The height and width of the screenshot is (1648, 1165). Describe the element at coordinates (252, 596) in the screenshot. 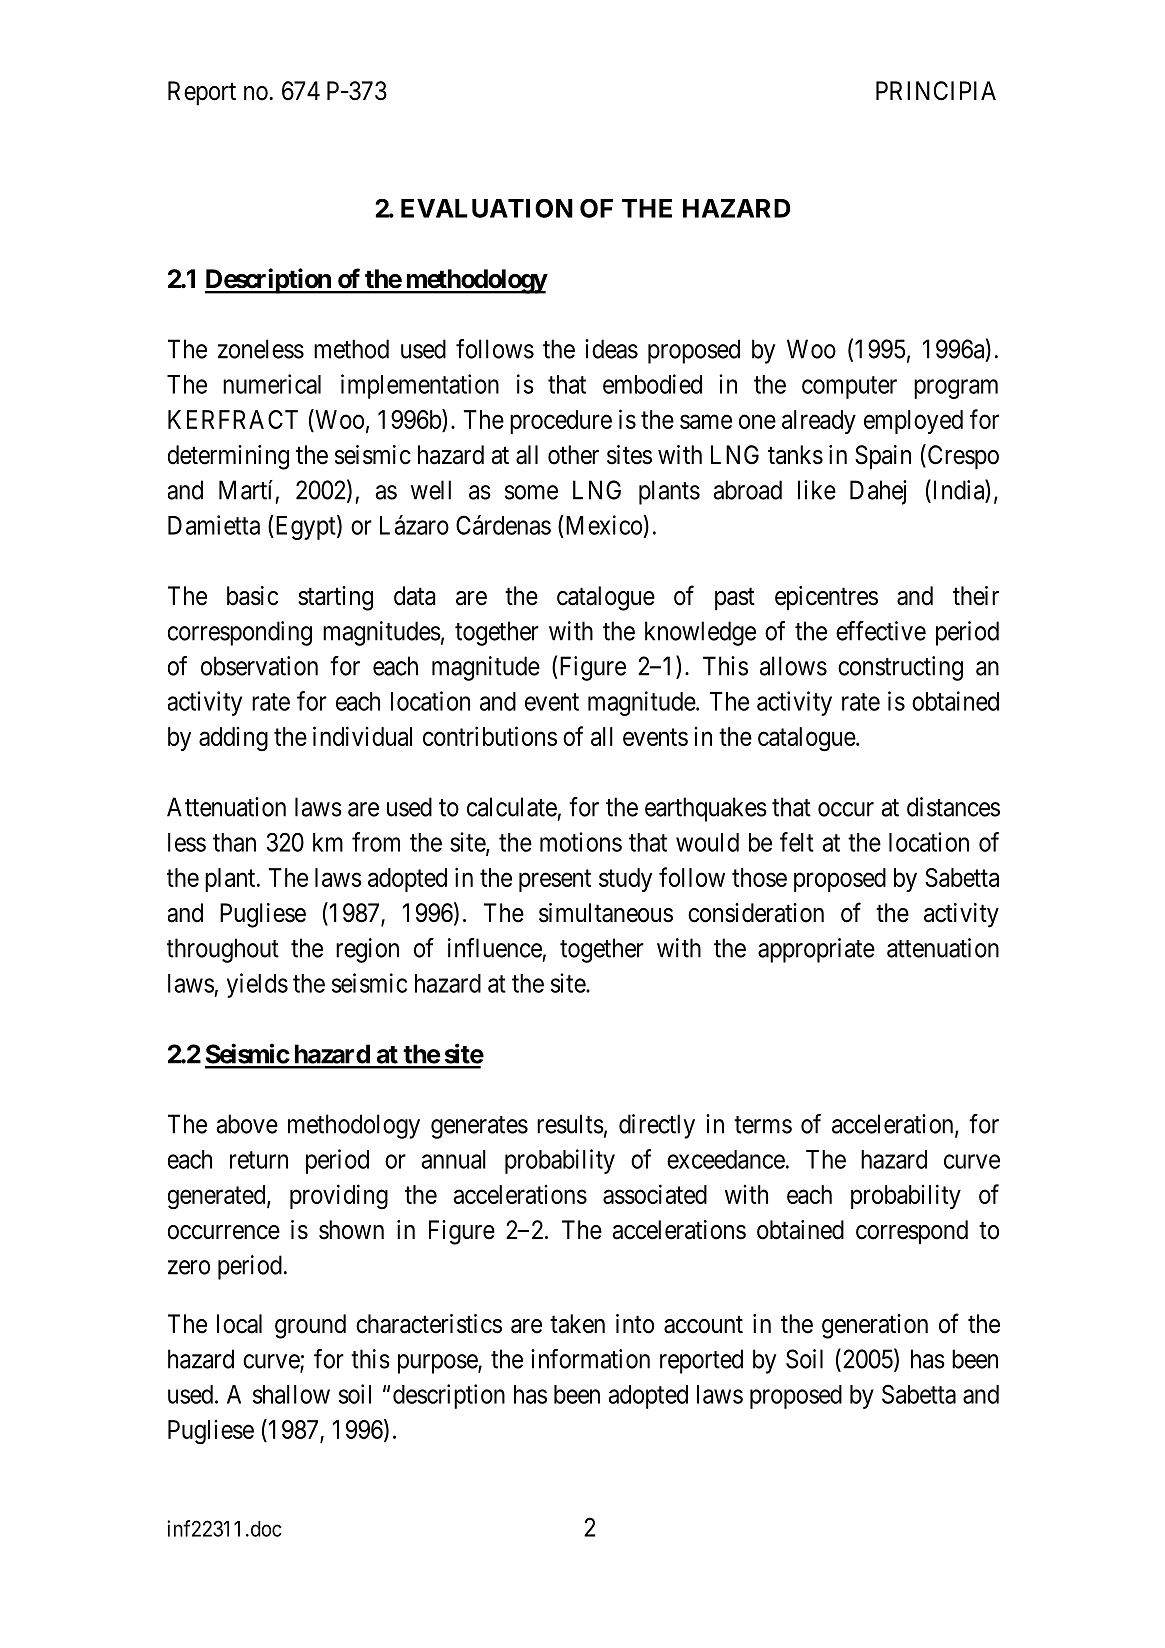

I see `basic` at that location.
